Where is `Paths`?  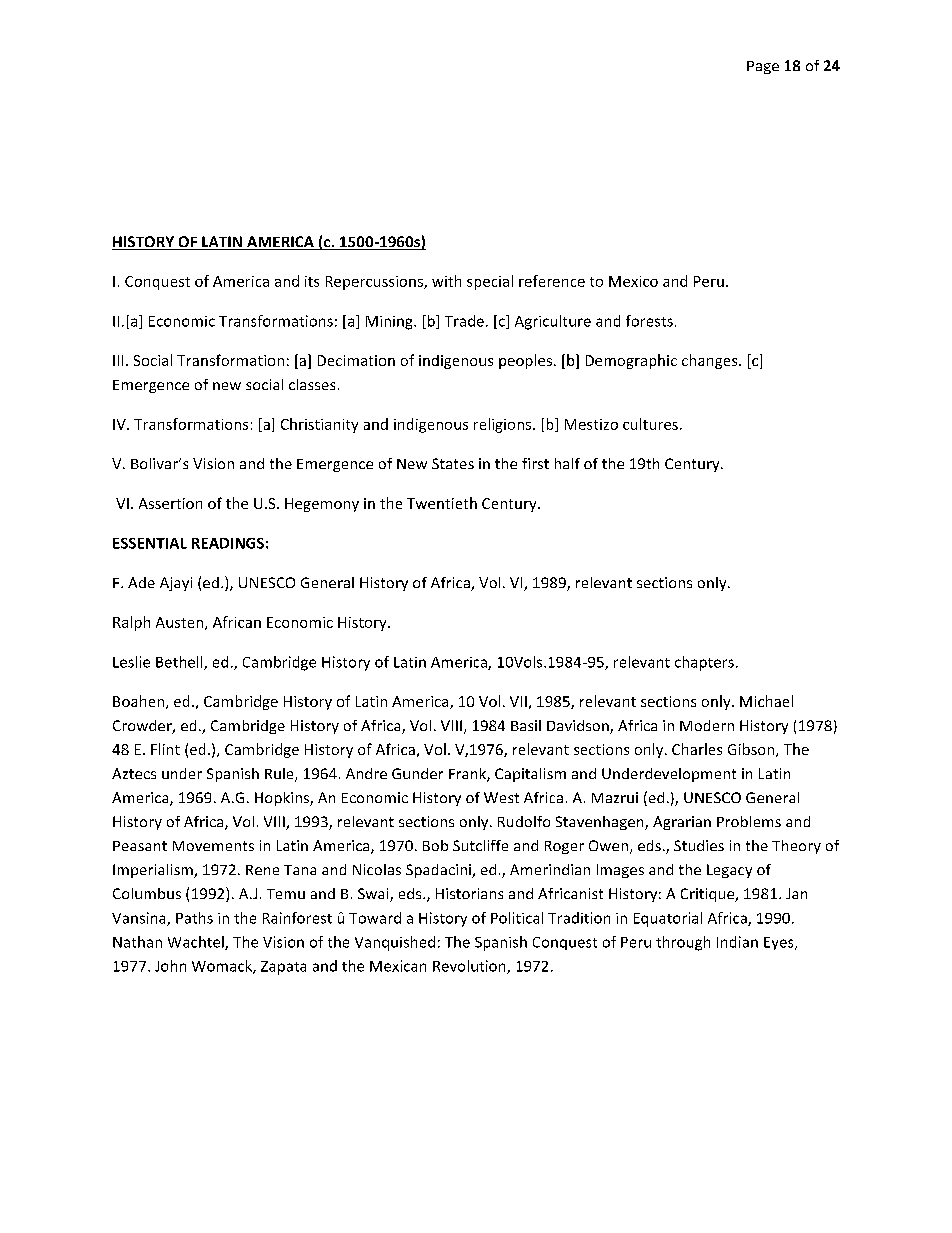 Paths is located at coordinates (194, 918).
